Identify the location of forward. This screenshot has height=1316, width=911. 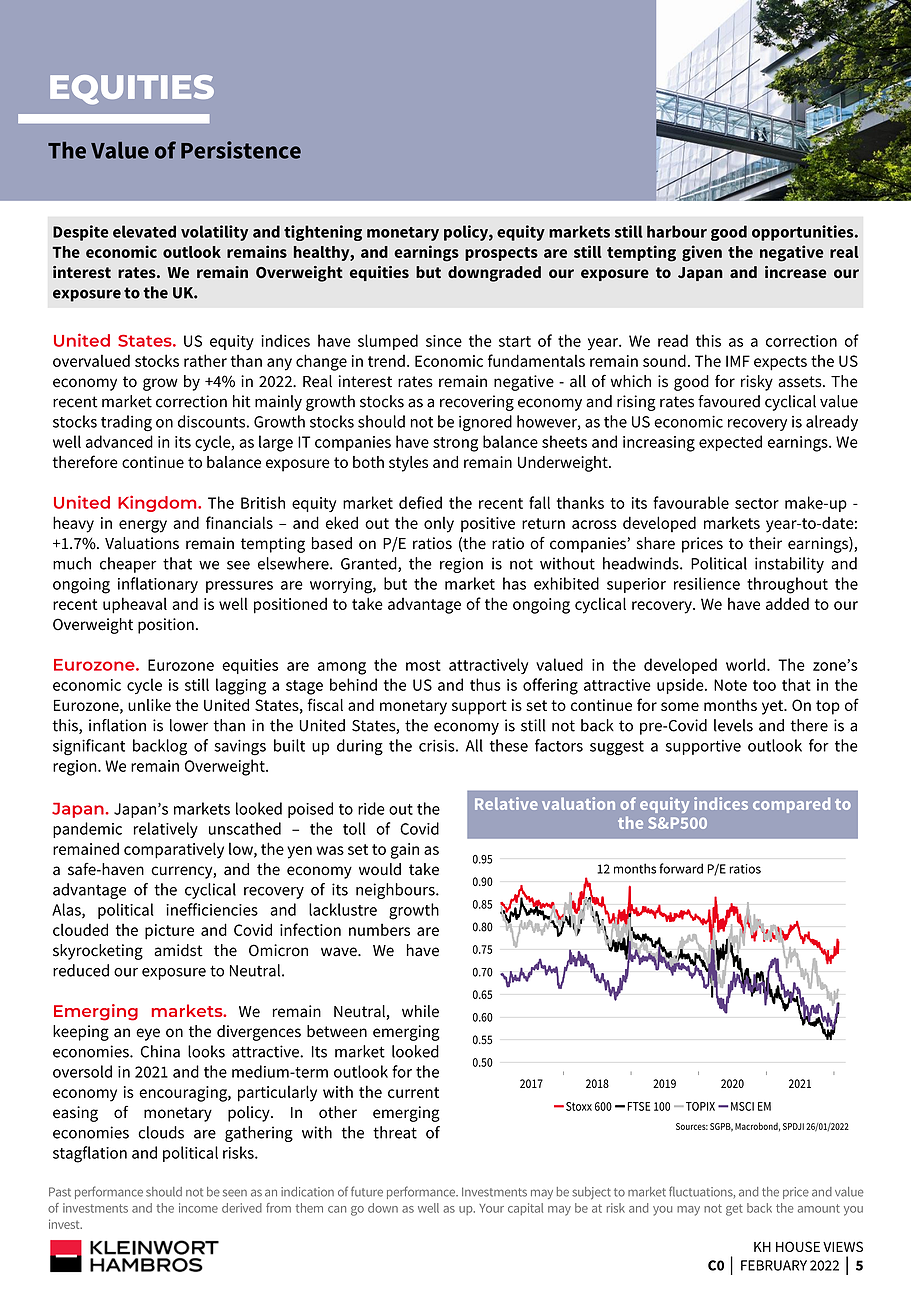
(681, 868).
